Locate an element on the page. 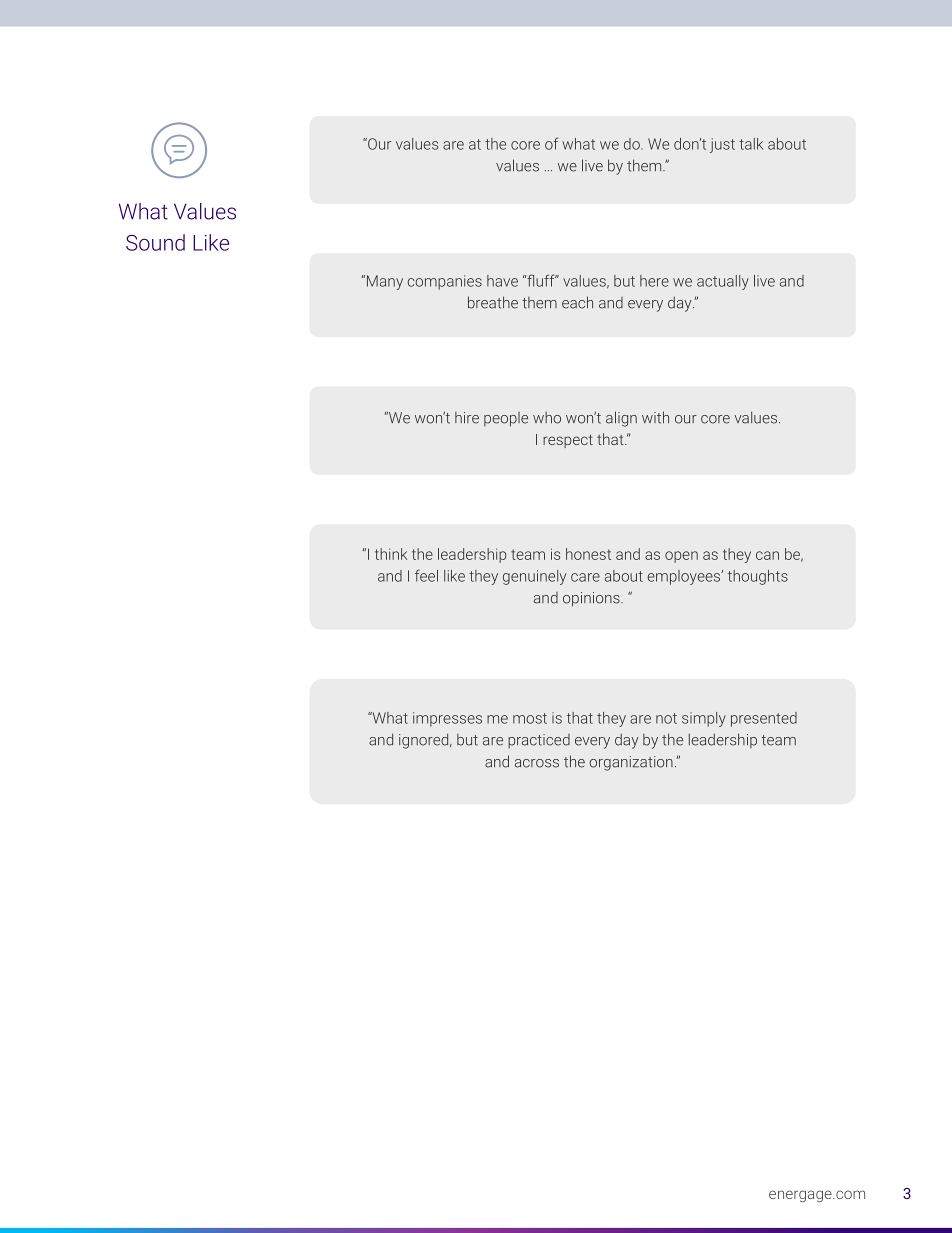  Sound is located at coordinates (155, 242).
